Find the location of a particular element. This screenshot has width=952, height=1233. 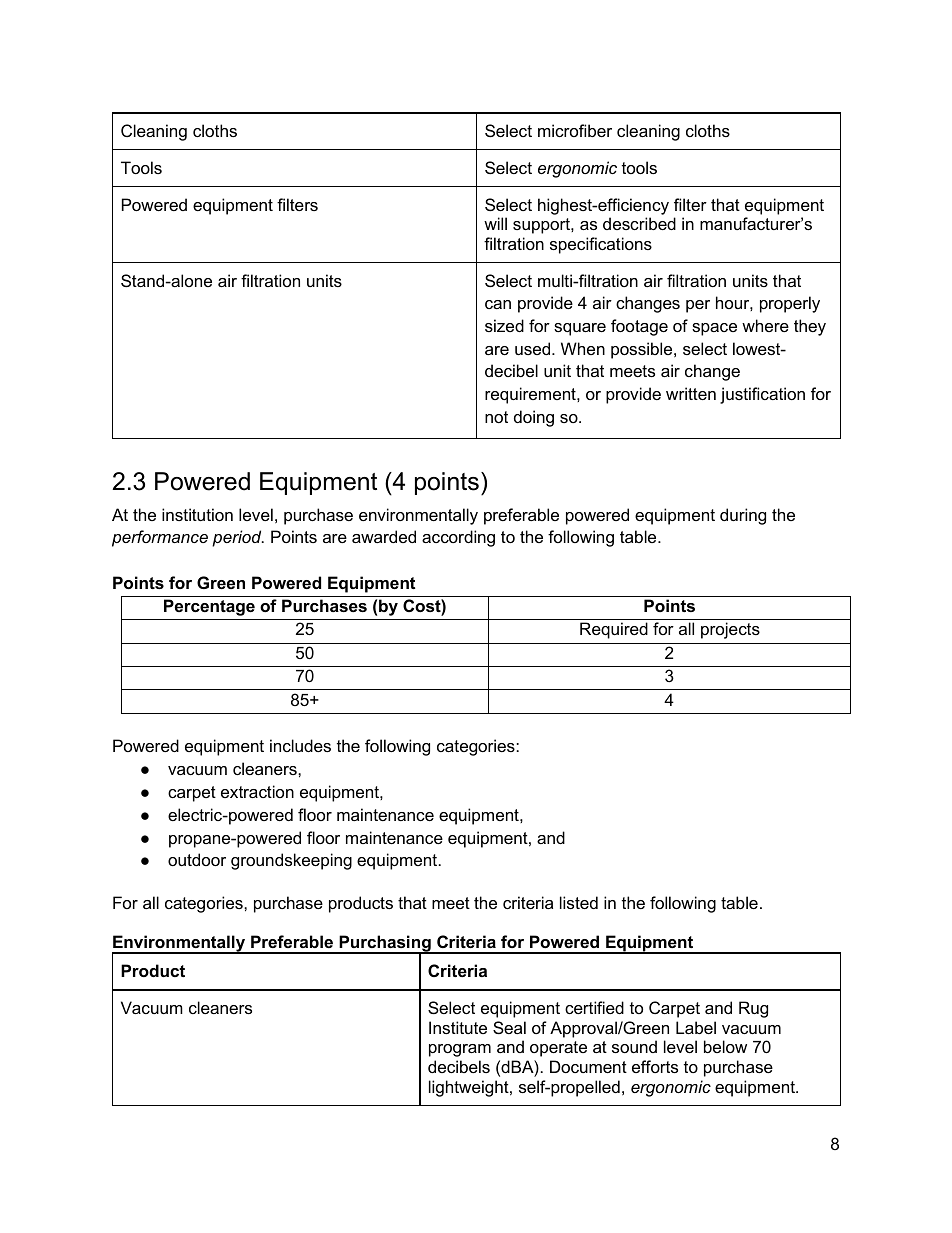

microfiber is located at coordinates (575, 130).
